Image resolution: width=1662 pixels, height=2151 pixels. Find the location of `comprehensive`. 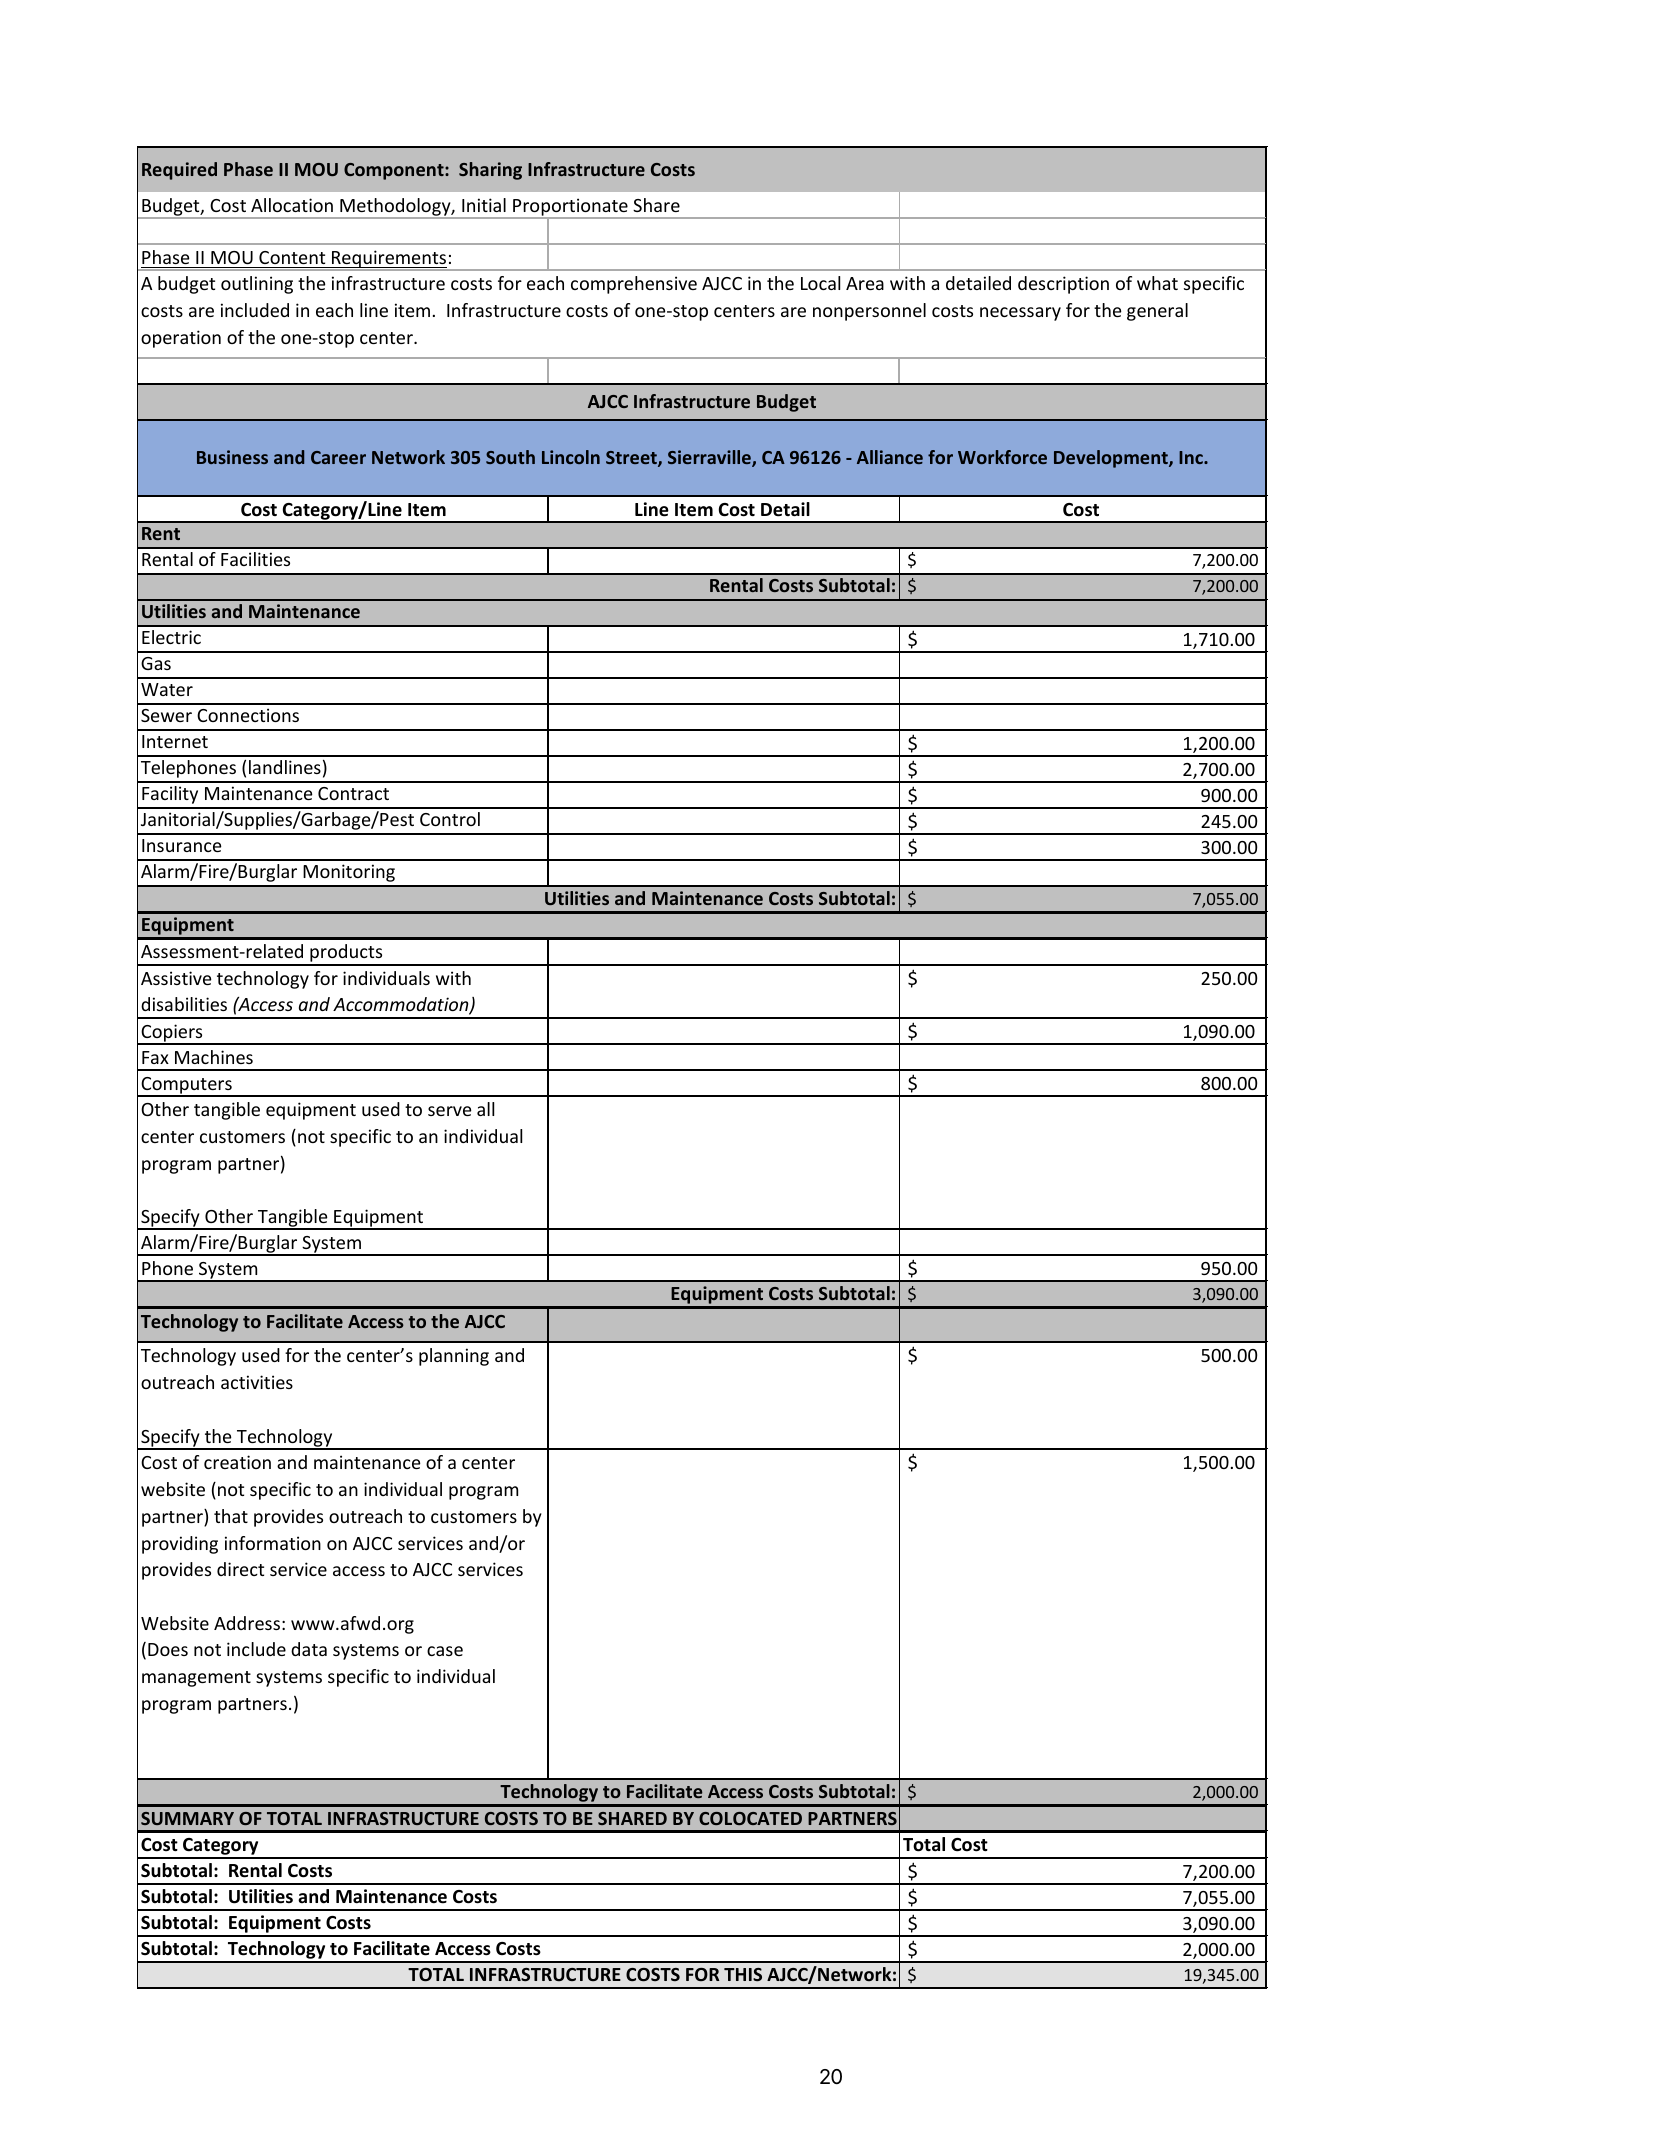

comprehensive is located at coordinates (634, 285).
